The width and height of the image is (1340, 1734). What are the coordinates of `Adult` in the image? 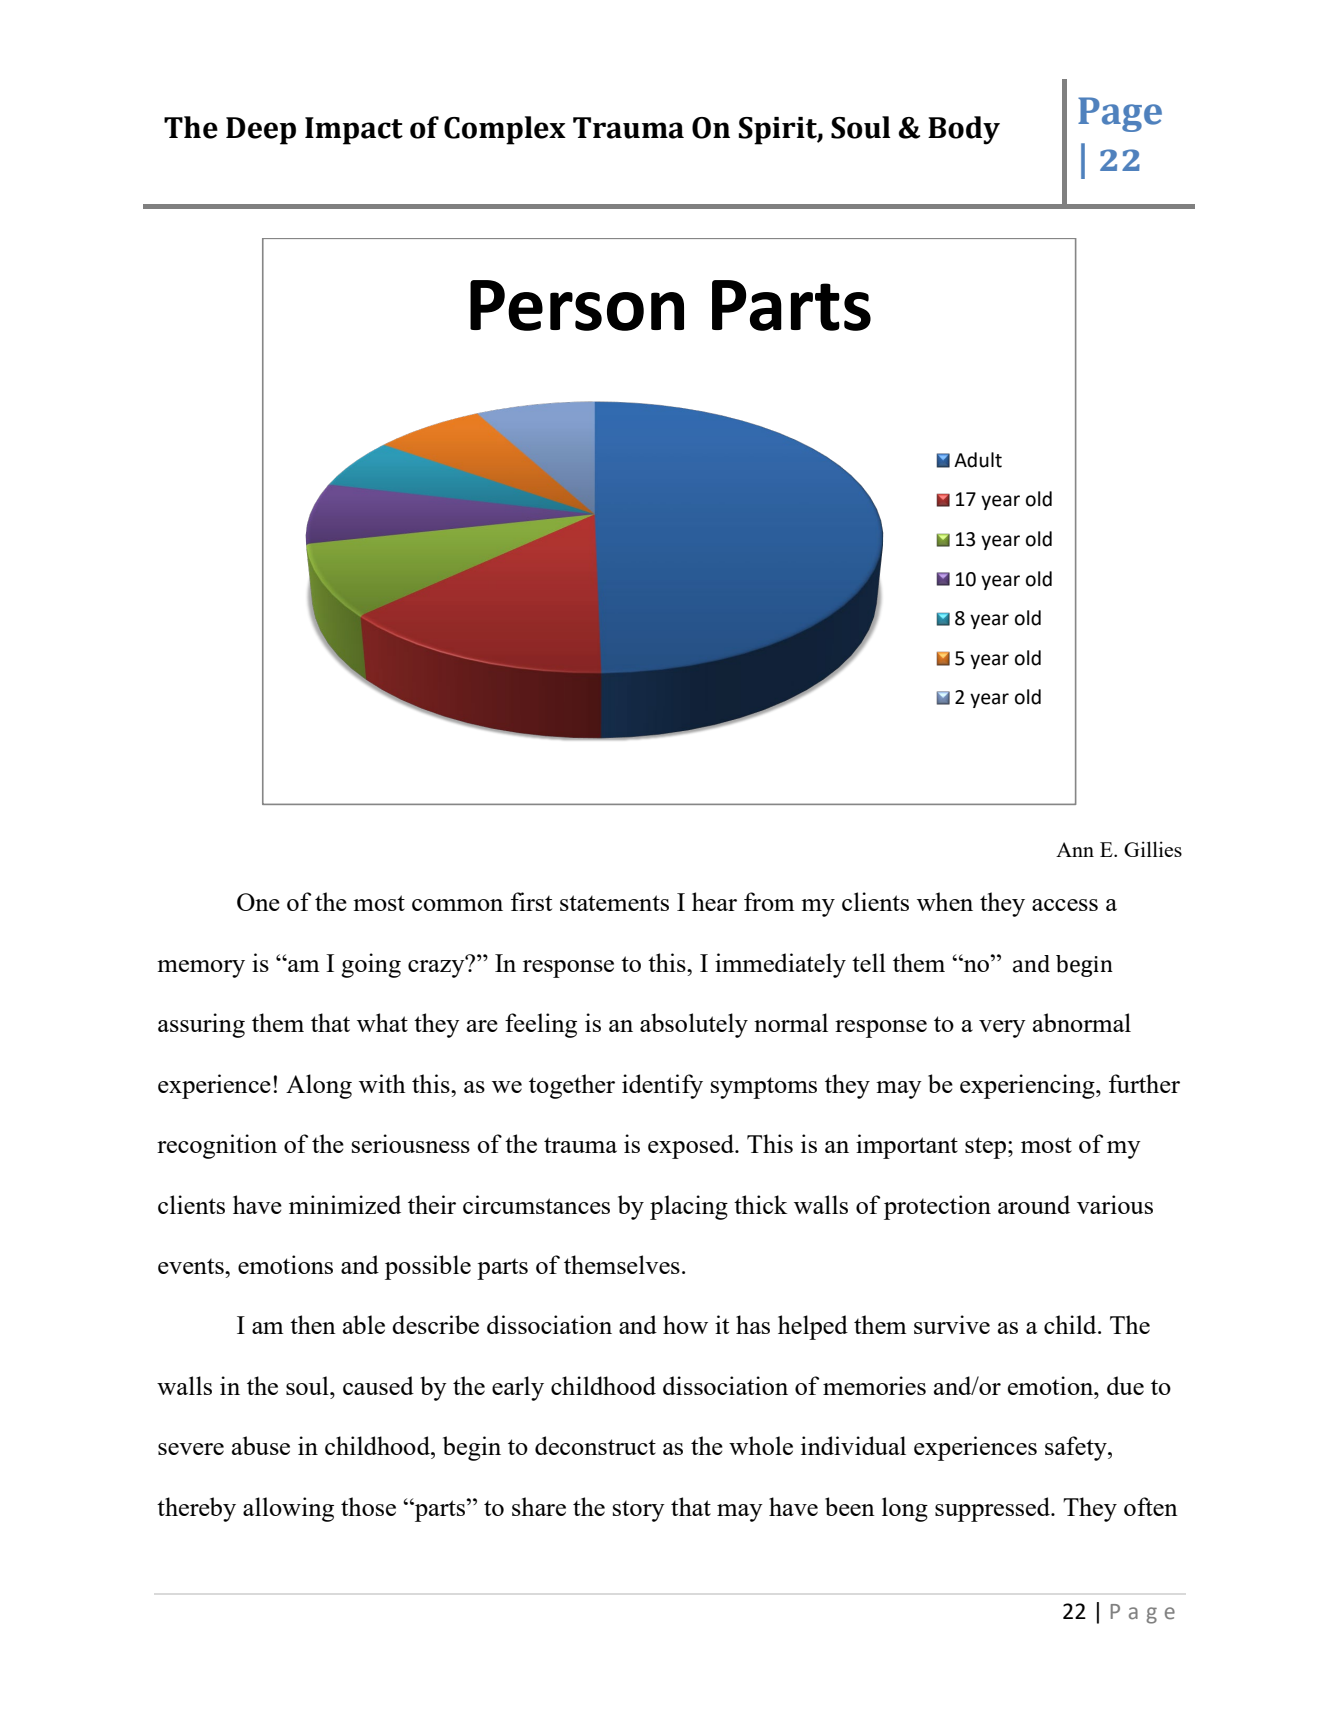 It's located at (978, 460).
